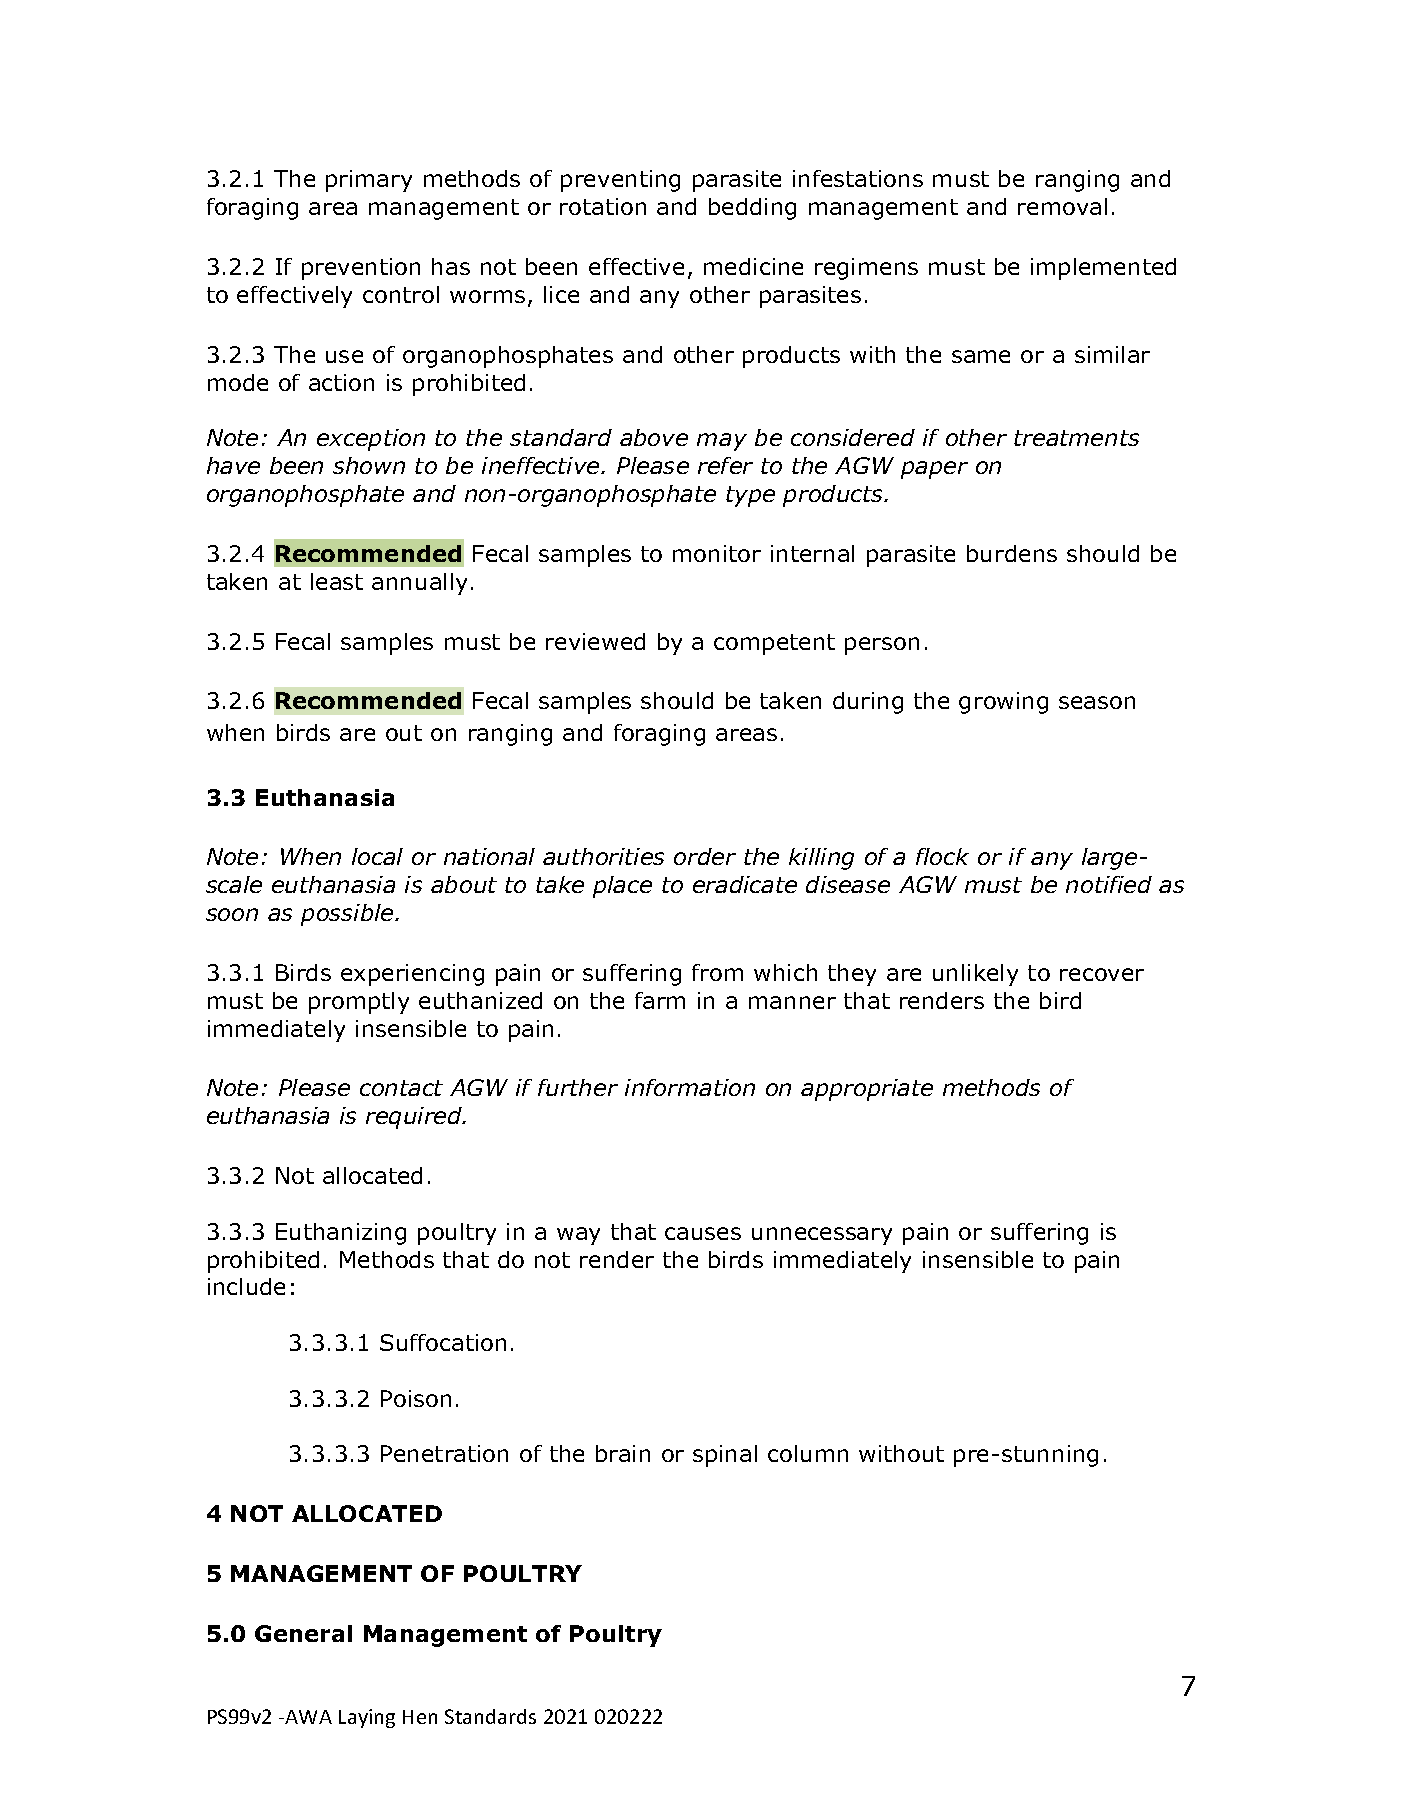 This screenshot has width=1401, height=1813. I want to click on spinal, so click(725, 1456).
